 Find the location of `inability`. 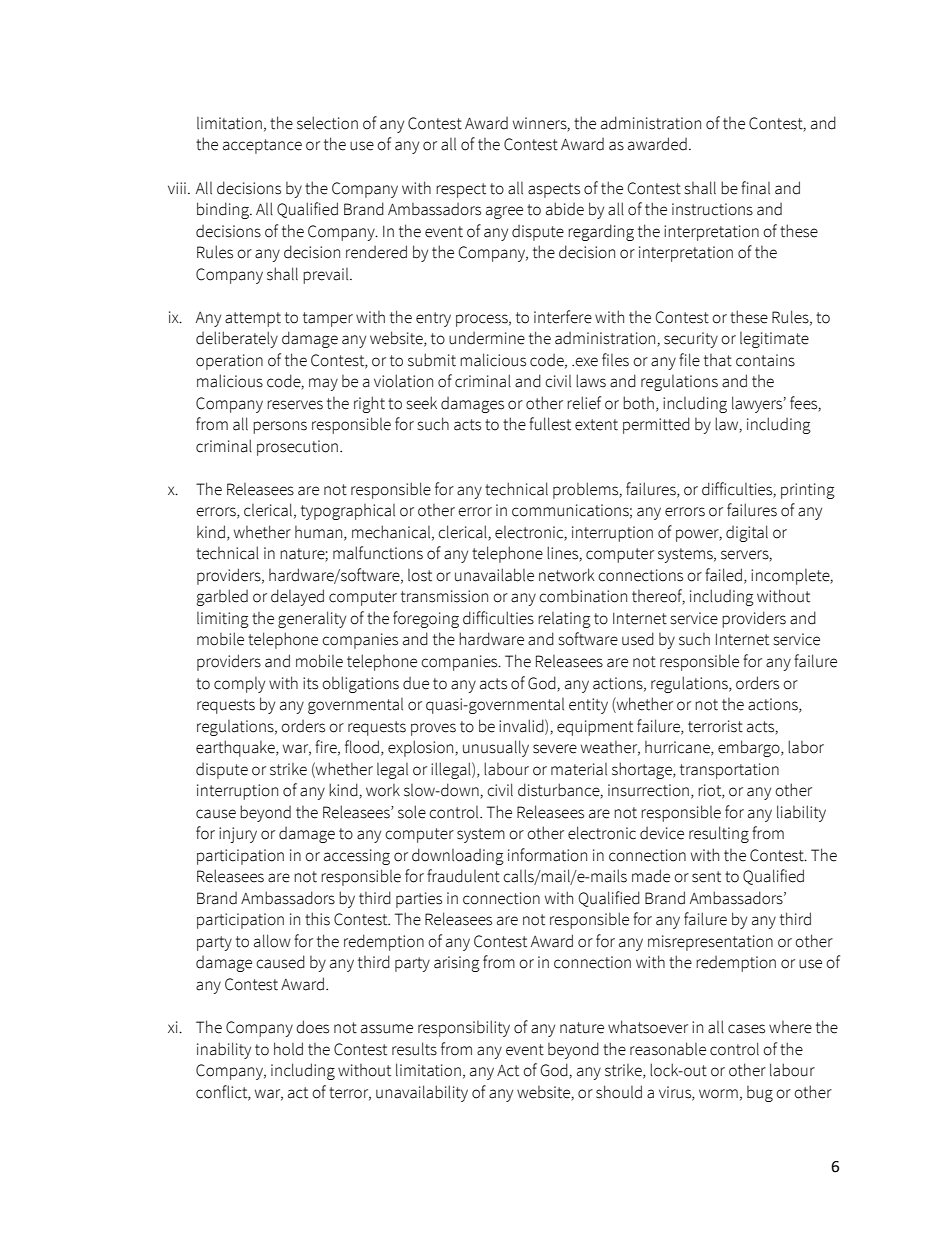

inability is located at coordinates (224, 1050).
